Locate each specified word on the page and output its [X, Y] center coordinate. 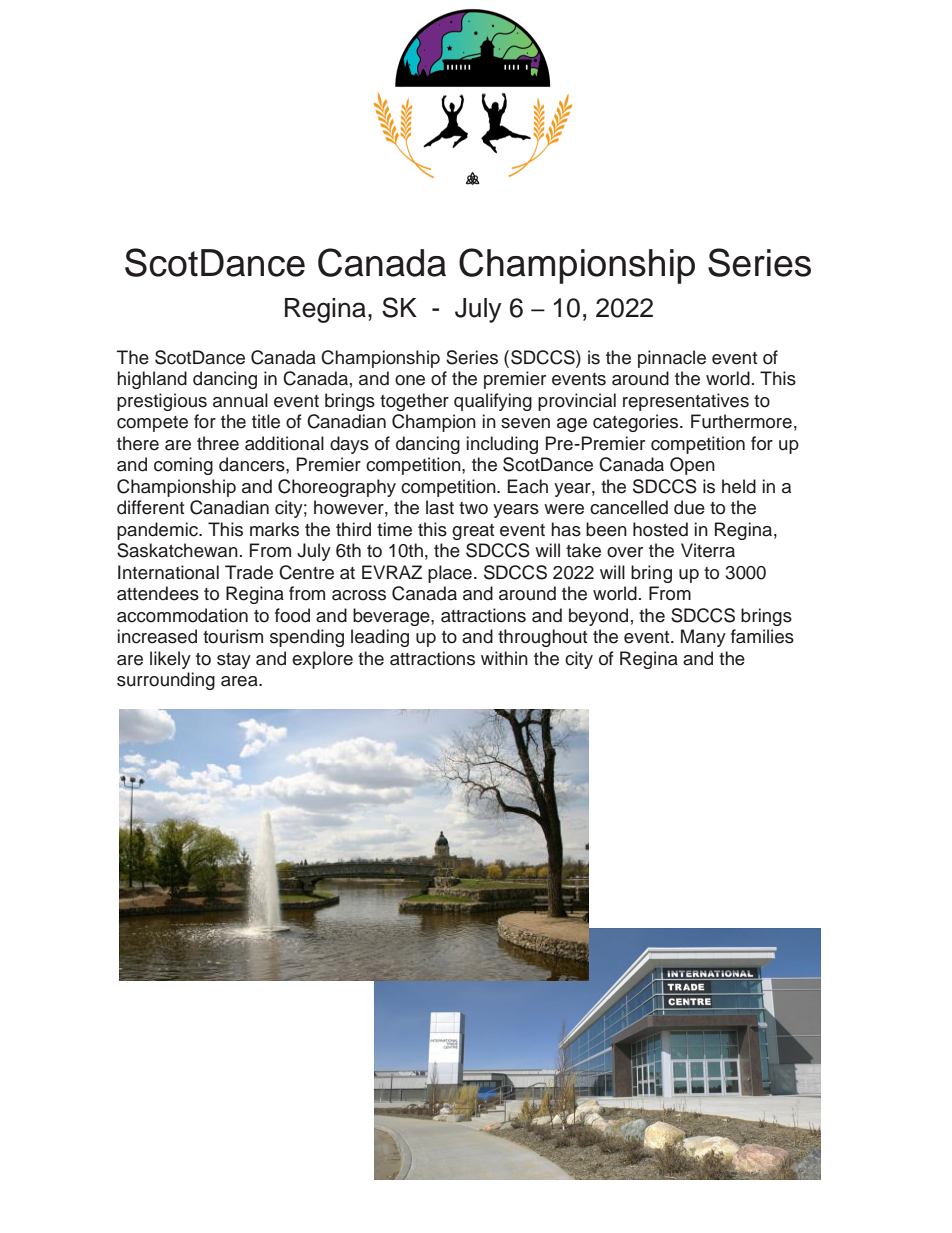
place [450, 574]
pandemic [158, 531]
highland [152, 380]
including [502, 445]
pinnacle [672, 359]
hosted [660, 529]
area [240, 681]
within [504, 658]
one [410, 380]
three [218, 443]
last [440, 507]
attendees [158, 593]
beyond [598, 617]
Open [692, 466]
